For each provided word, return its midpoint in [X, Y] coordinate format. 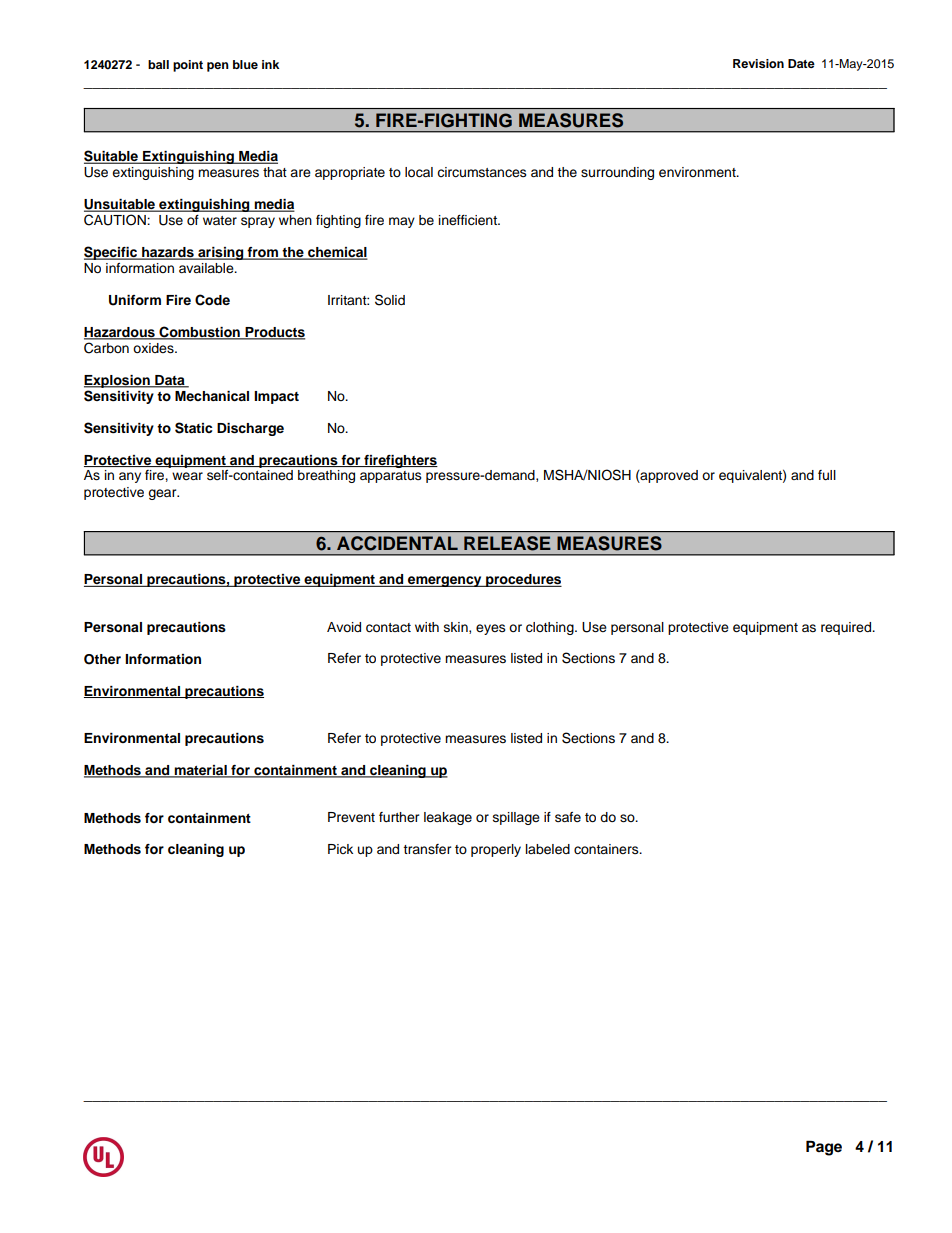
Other [102, 659]
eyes [491, 629]
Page [824, 1148]
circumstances [482, 172]
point [188, 66]
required [847, 628]
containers [607, 849]
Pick [340, 849]
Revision [758, 63]
